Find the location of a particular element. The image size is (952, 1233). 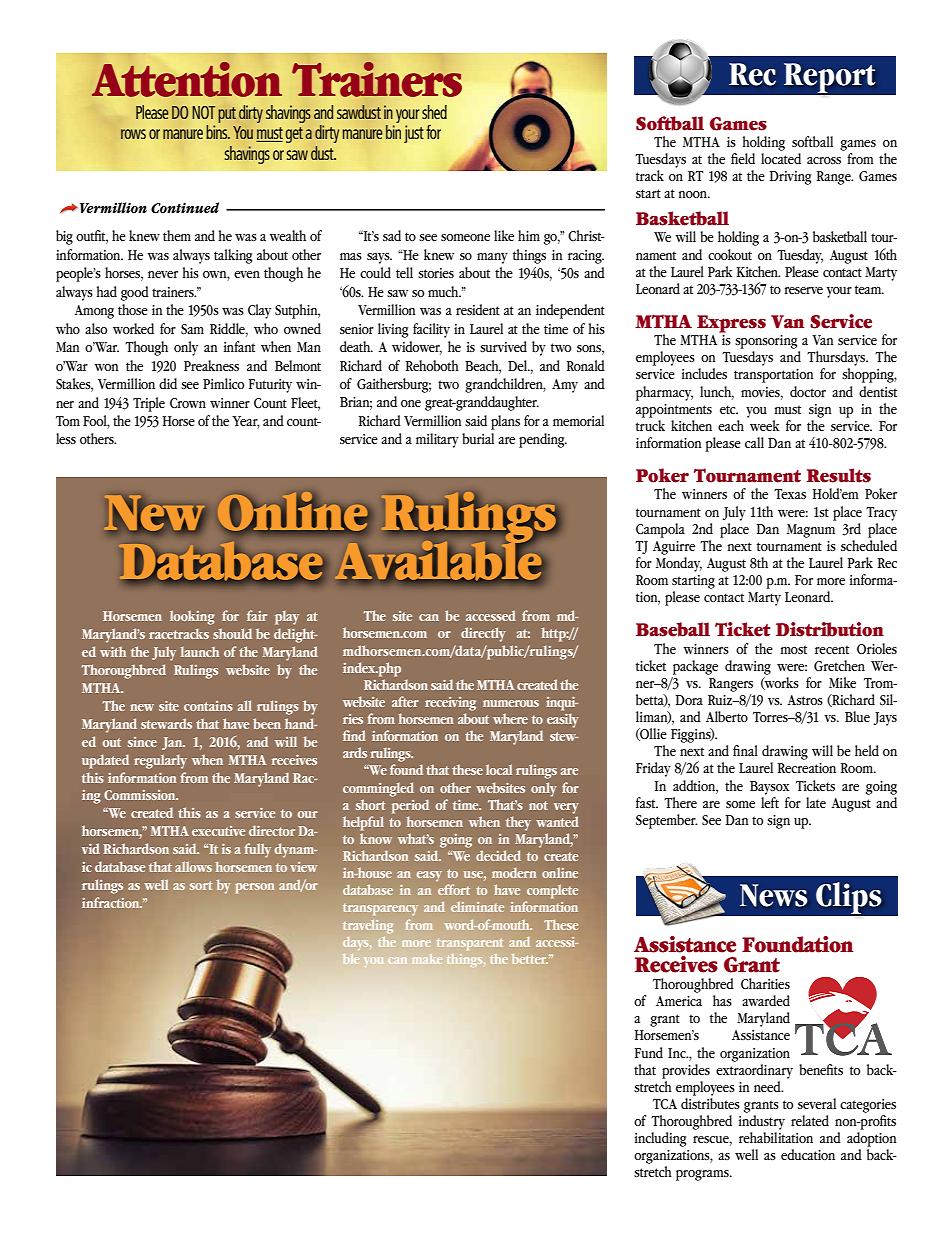

just is located at coordinates (414, 134).
